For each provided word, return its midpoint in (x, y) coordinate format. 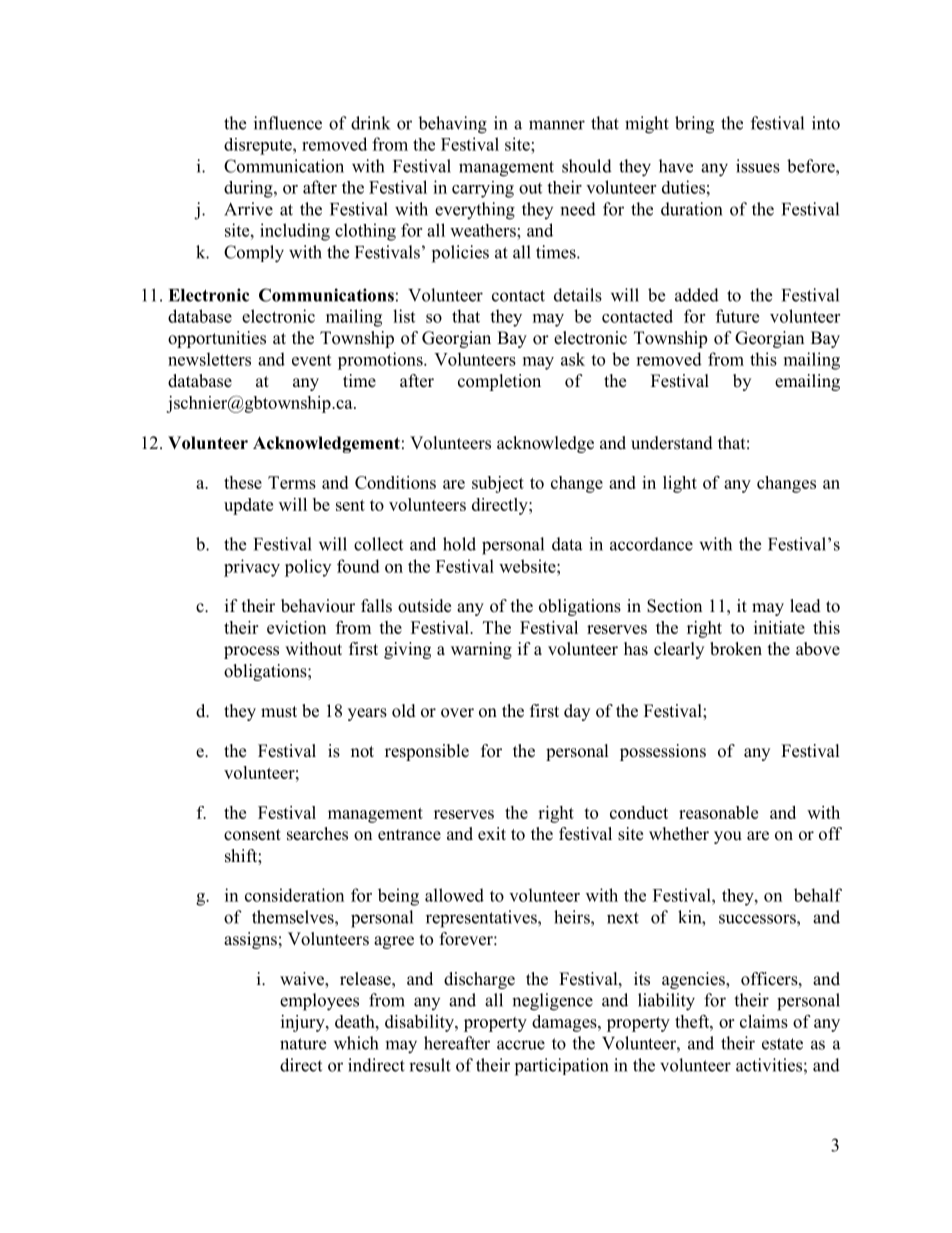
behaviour (318, 606)
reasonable (718, 812)
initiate (779, 627)
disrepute (259, 146)
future (737, 316)
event (311, 360)
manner (557, 125)
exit (492, 834)
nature (303, 1044)
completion (499, 382)
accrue (521, 1045)
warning (481, 650)
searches (317, 834)
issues (758, 166)
